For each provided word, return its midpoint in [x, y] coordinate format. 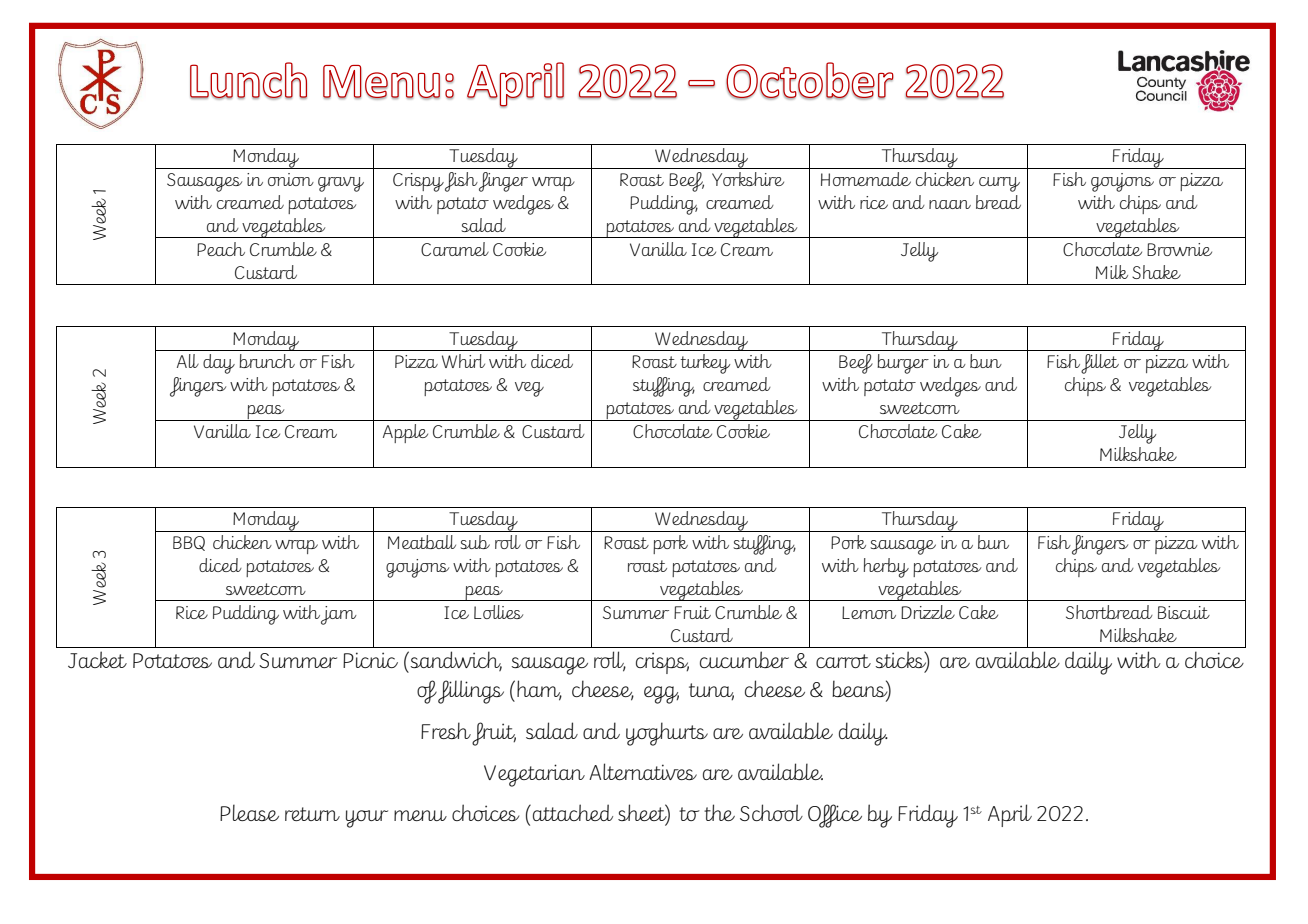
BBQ [189, 543]
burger [903, 364]
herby [886, 568]
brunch [267, 361]
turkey [705, 364]
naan [950, 204]
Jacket [97, 659]
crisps [662, 663]
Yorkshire [748, 179]
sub [475, 542]
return [312, 814]
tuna [711, 691]
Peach [221, 249]
